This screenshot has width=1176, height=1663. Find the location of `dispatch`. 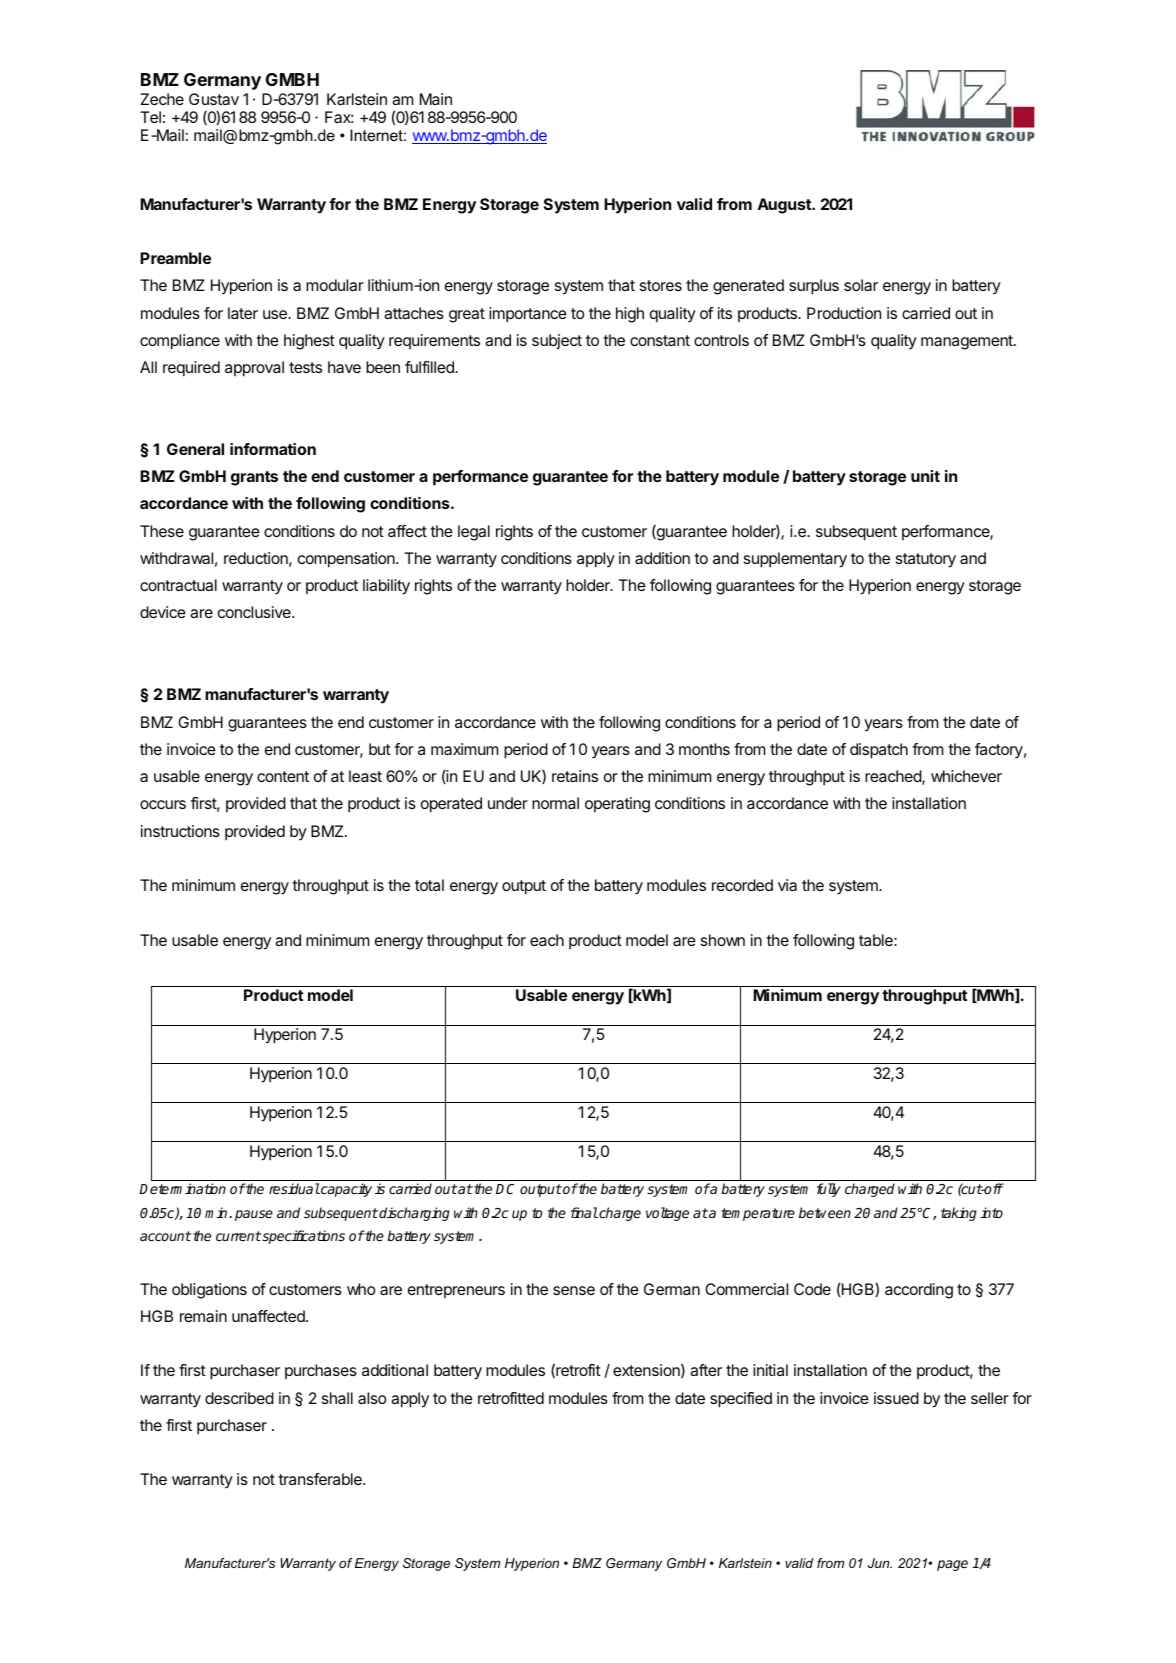

dispatch is located at coordinates (879, 751).
